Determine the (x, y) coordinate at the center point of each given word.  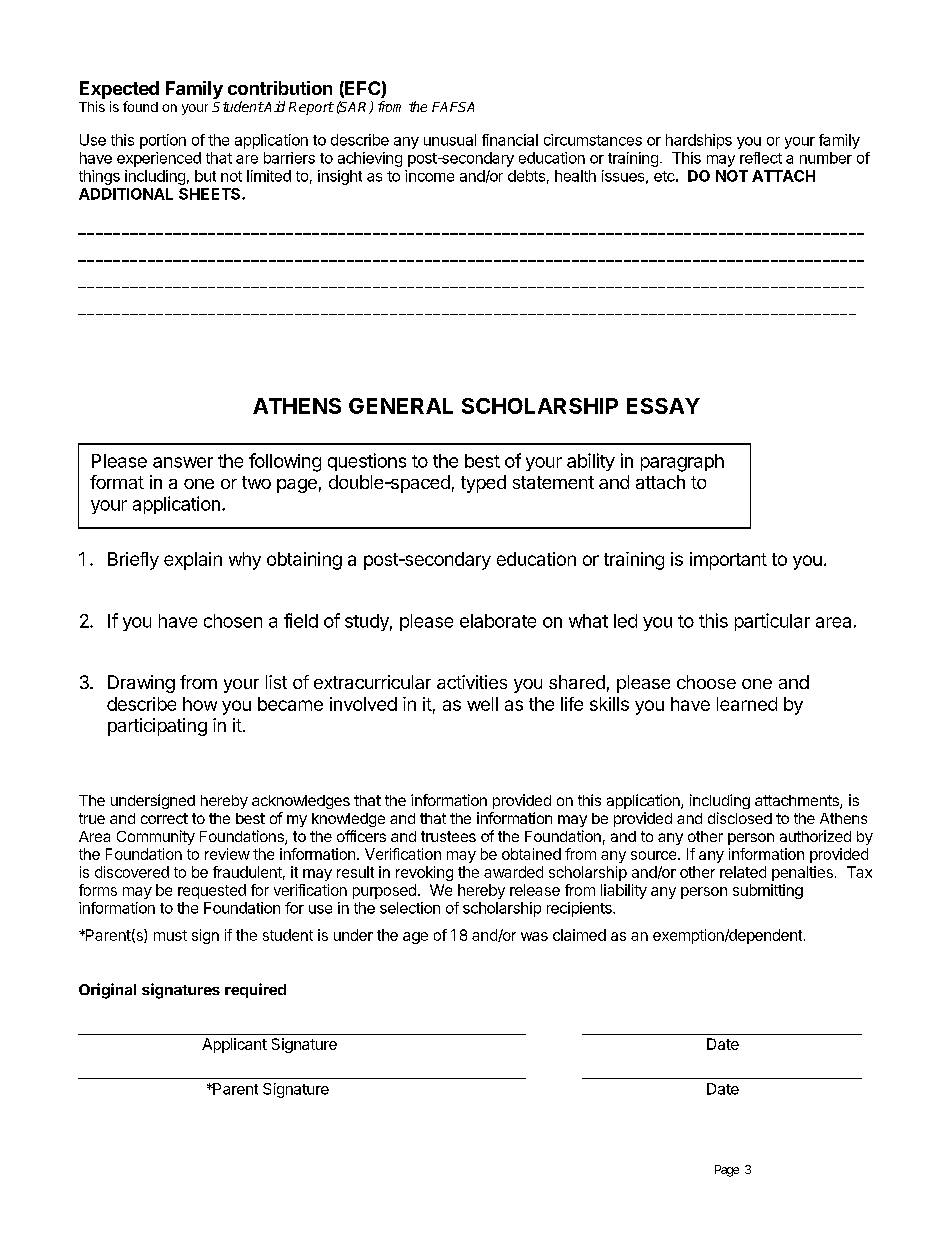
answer (183, 462)
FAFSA (453, 107)
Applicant (234, 1045)
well (482, 704)
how (200, 704)
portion (163, 141)
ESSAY (663, 406)
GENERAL (401, 406)
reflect (761, 158)
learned (747, 704)
